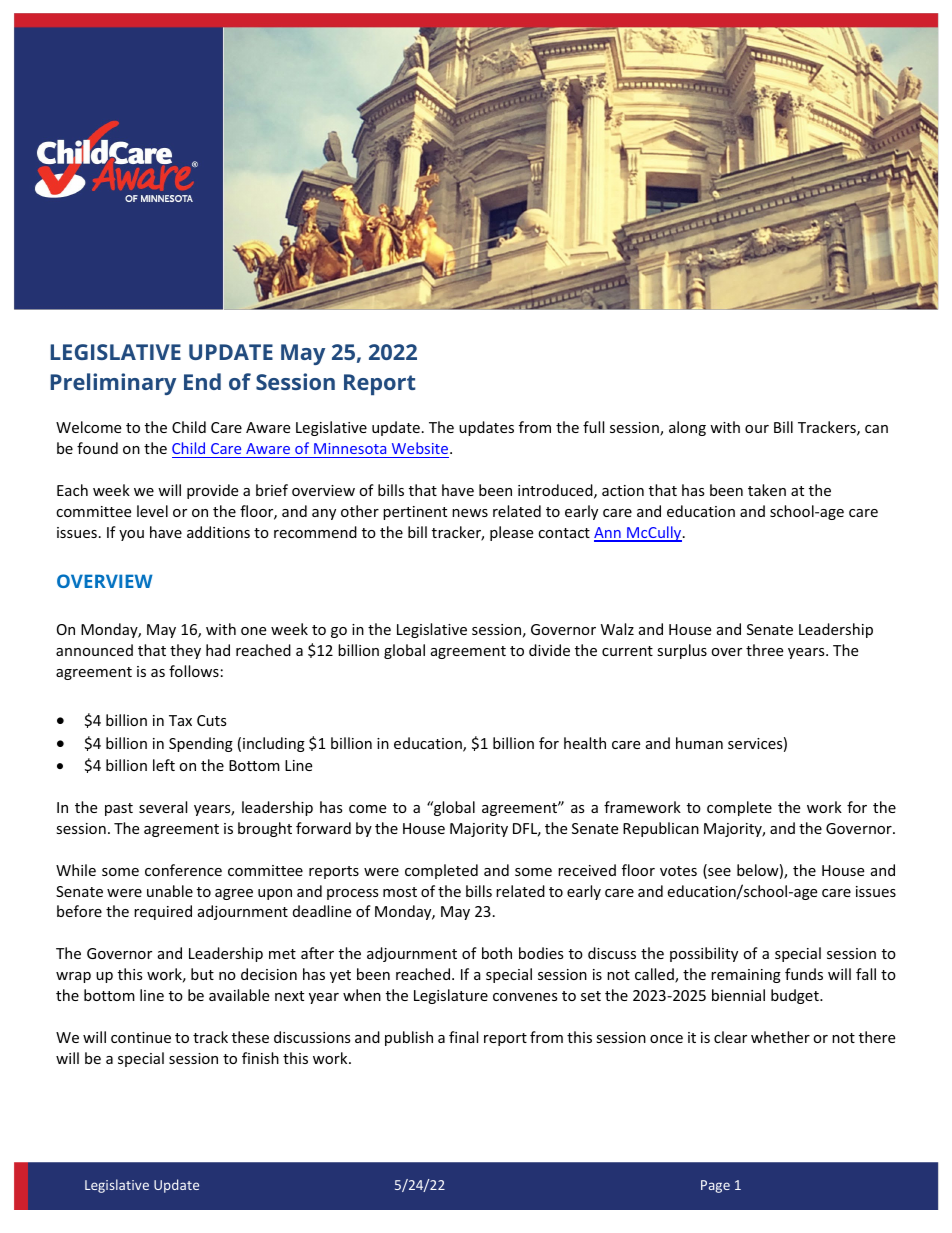 This image has width=952, height=1233. I want to click on most, so click(400, 892).
